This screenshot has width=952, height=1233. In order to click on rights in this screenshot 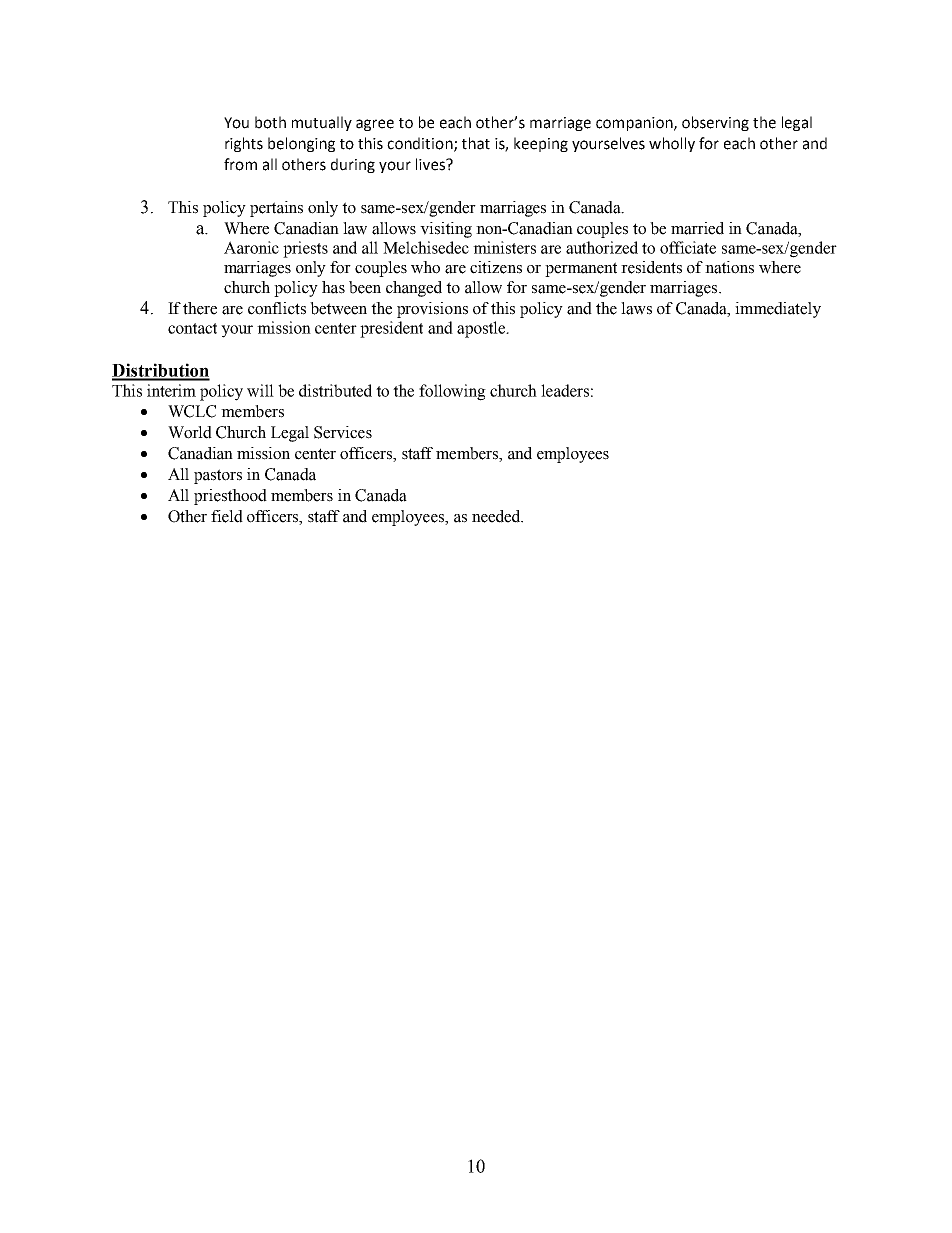, I will do `click(244, 144)`.
